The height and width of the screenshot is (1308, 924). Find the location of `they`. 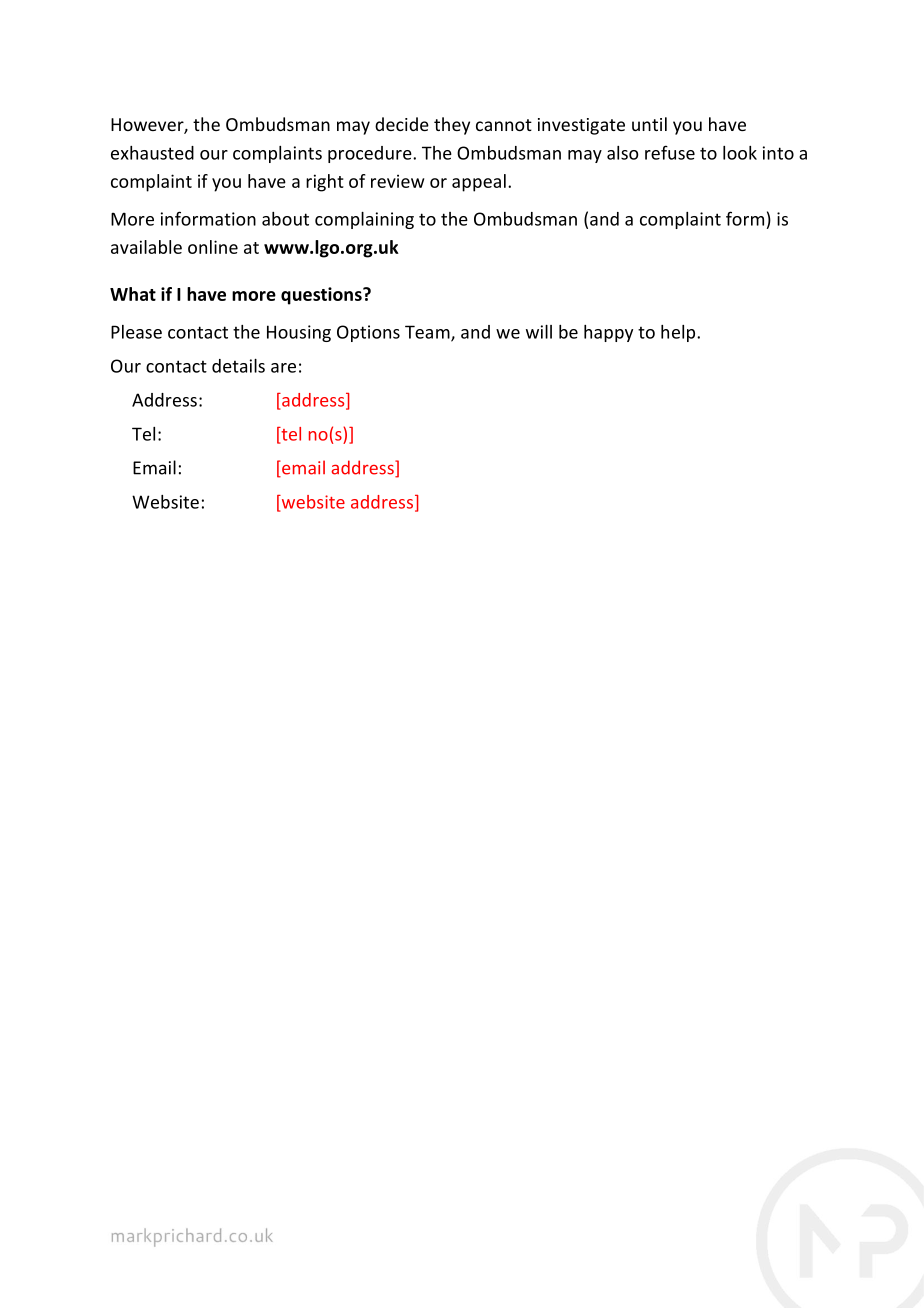

they is located at coordinates (452, 126).
